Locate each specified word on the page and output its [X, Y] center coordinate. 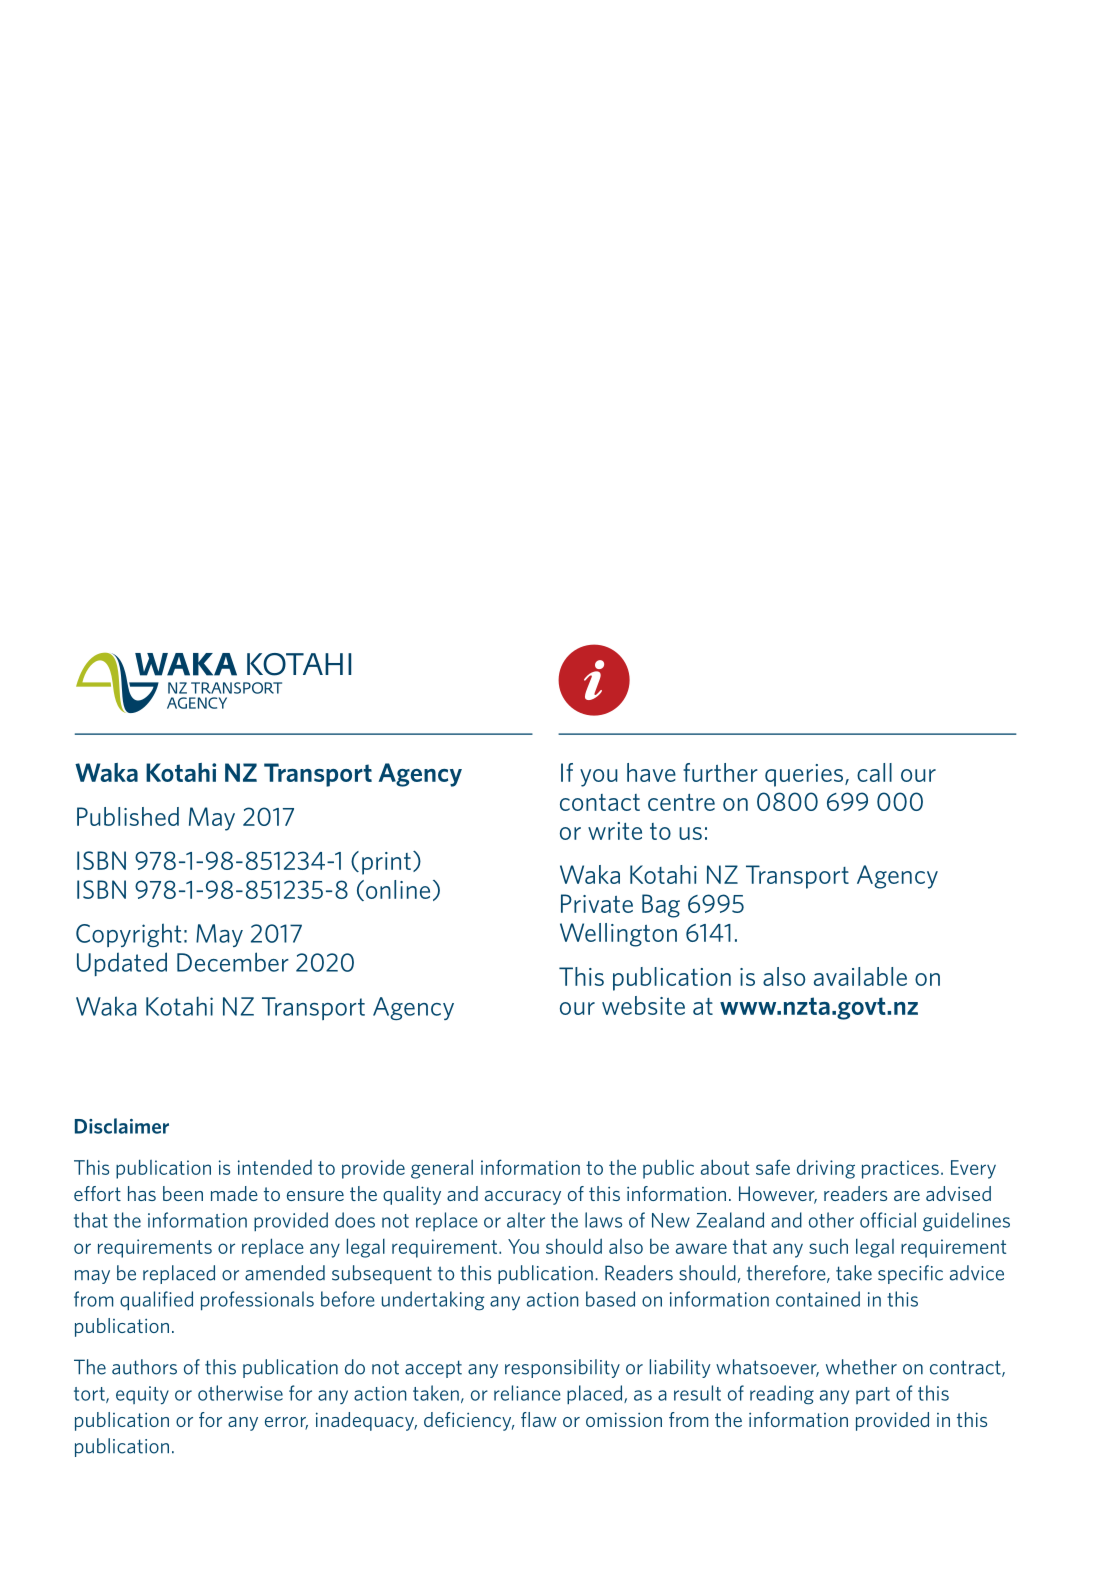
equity [142, 1395]
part [873, 1395]
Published [128, 816]
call [874, 772]
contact [600, 802]
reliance [527, 1393]
